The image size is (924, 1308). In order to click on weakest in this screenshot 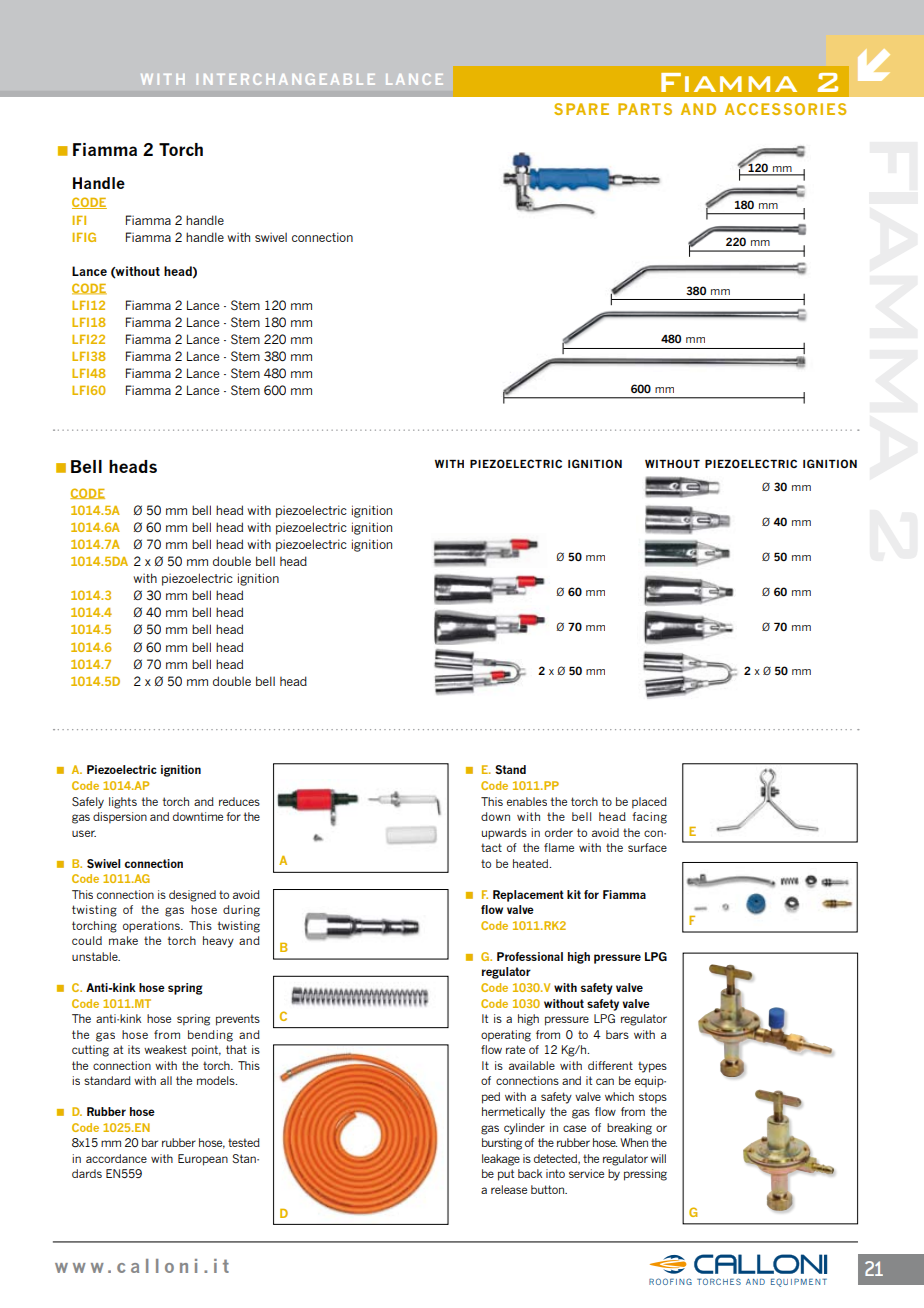, I will do `click(165, 1049)`.
